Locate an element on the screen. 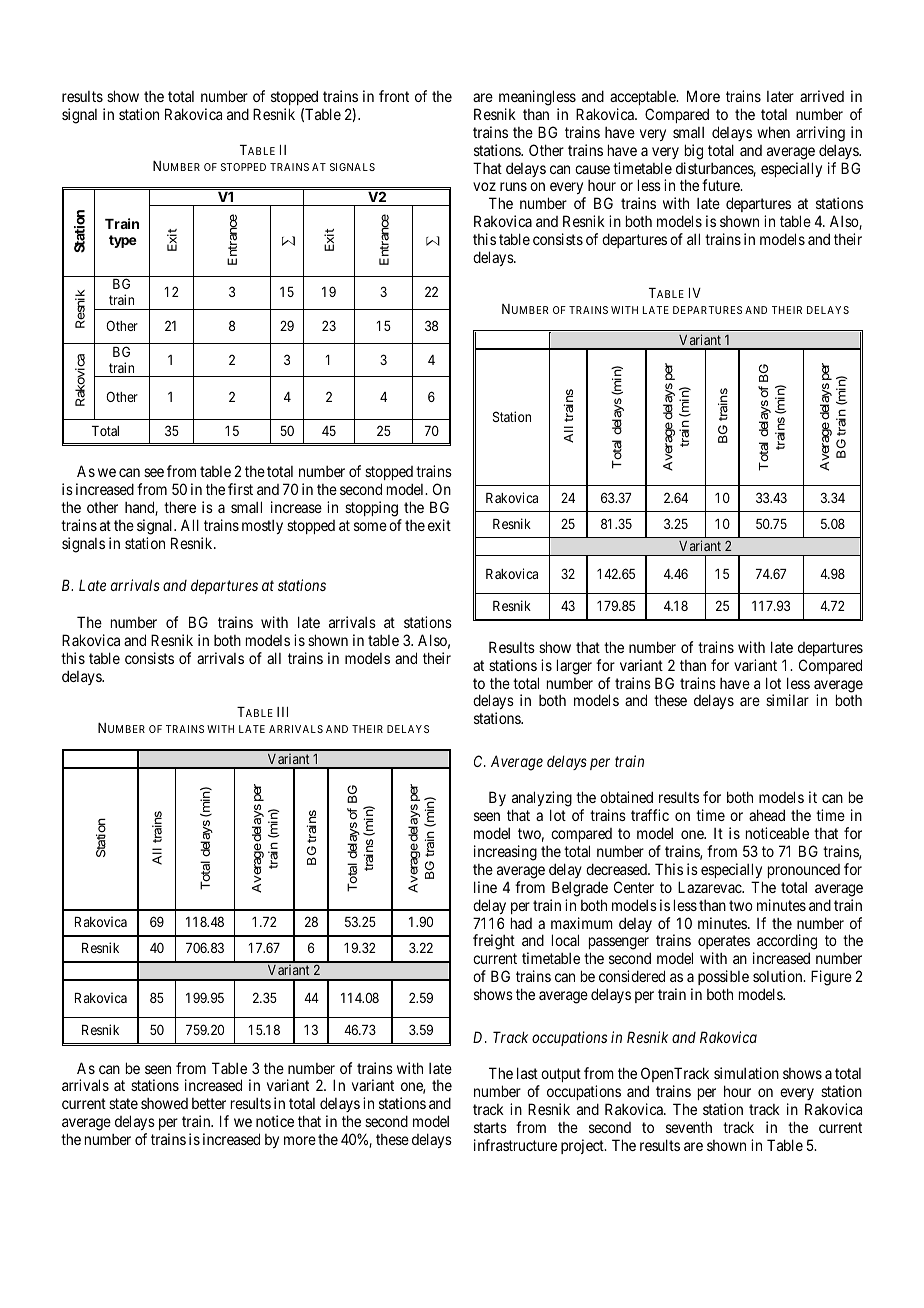 This screenshot has width=924, height=1308. better is located at coordinates (209, 1103).
